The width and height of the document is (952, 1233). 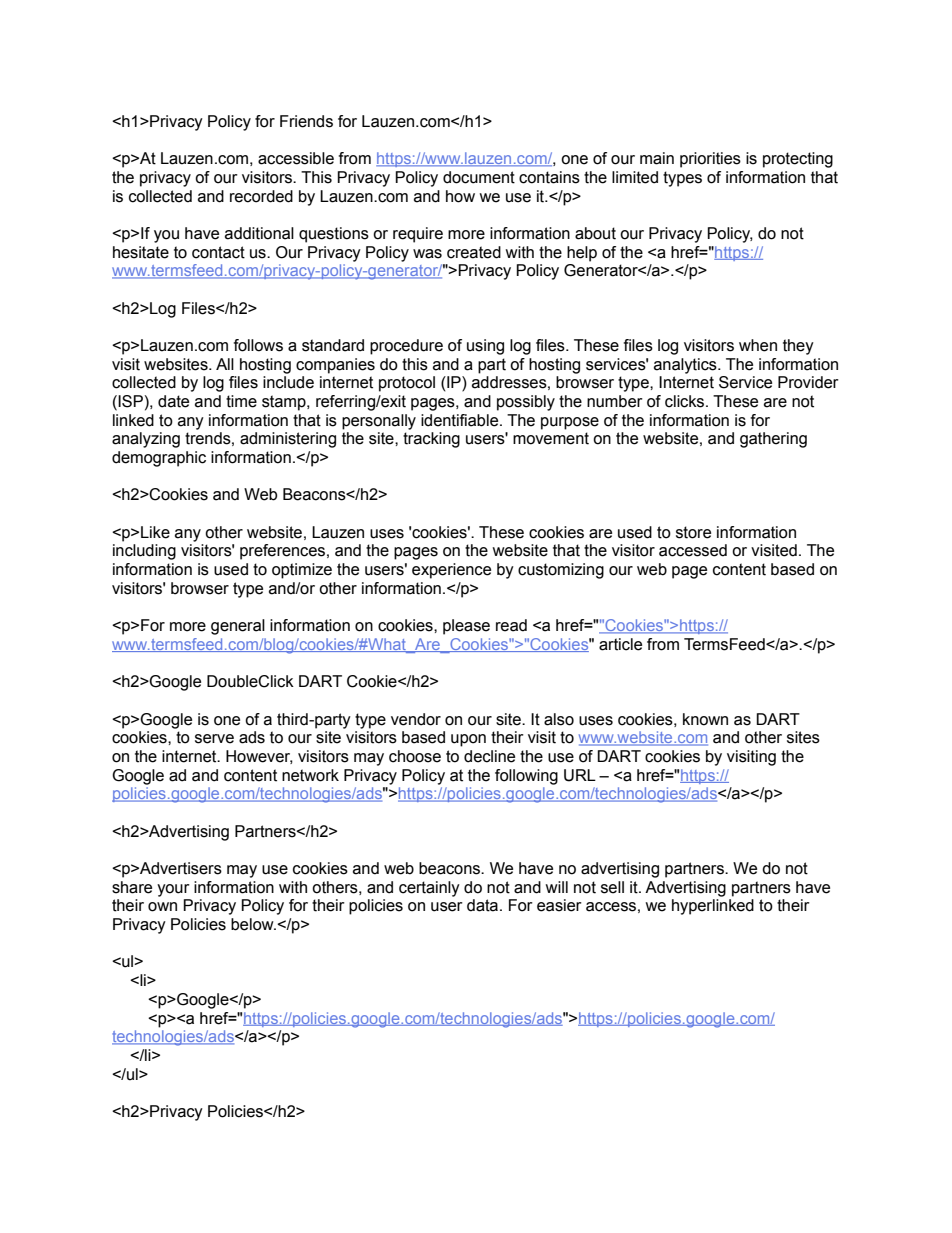 I want to click on clicks, so click(x=686, y=401).
